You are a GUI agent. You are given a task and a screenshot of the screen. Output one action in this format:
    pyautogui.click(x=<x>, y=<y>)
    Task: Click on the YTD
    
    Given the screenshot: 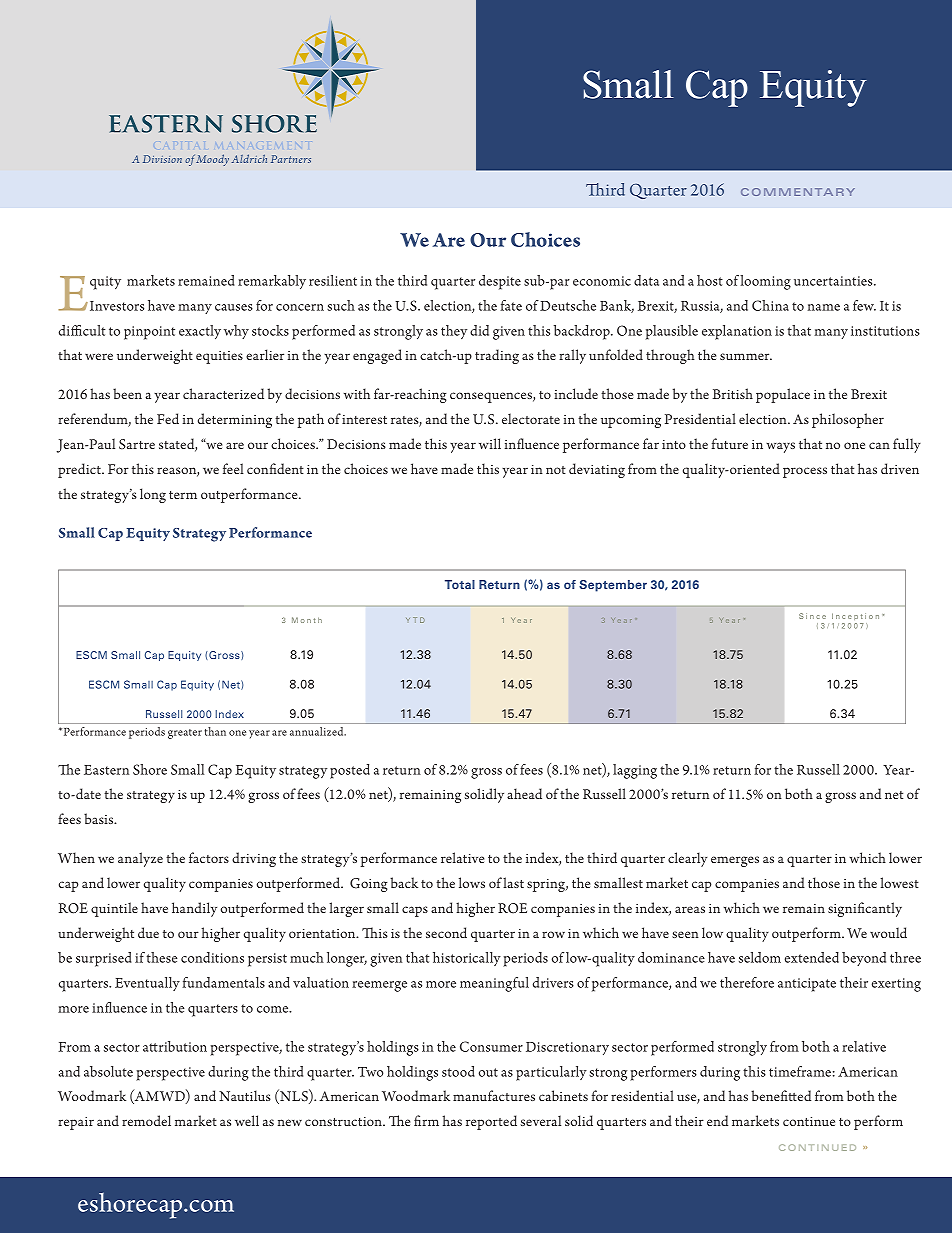 What is the action you would take?
    pyautogui.click(x=415, y=620)
